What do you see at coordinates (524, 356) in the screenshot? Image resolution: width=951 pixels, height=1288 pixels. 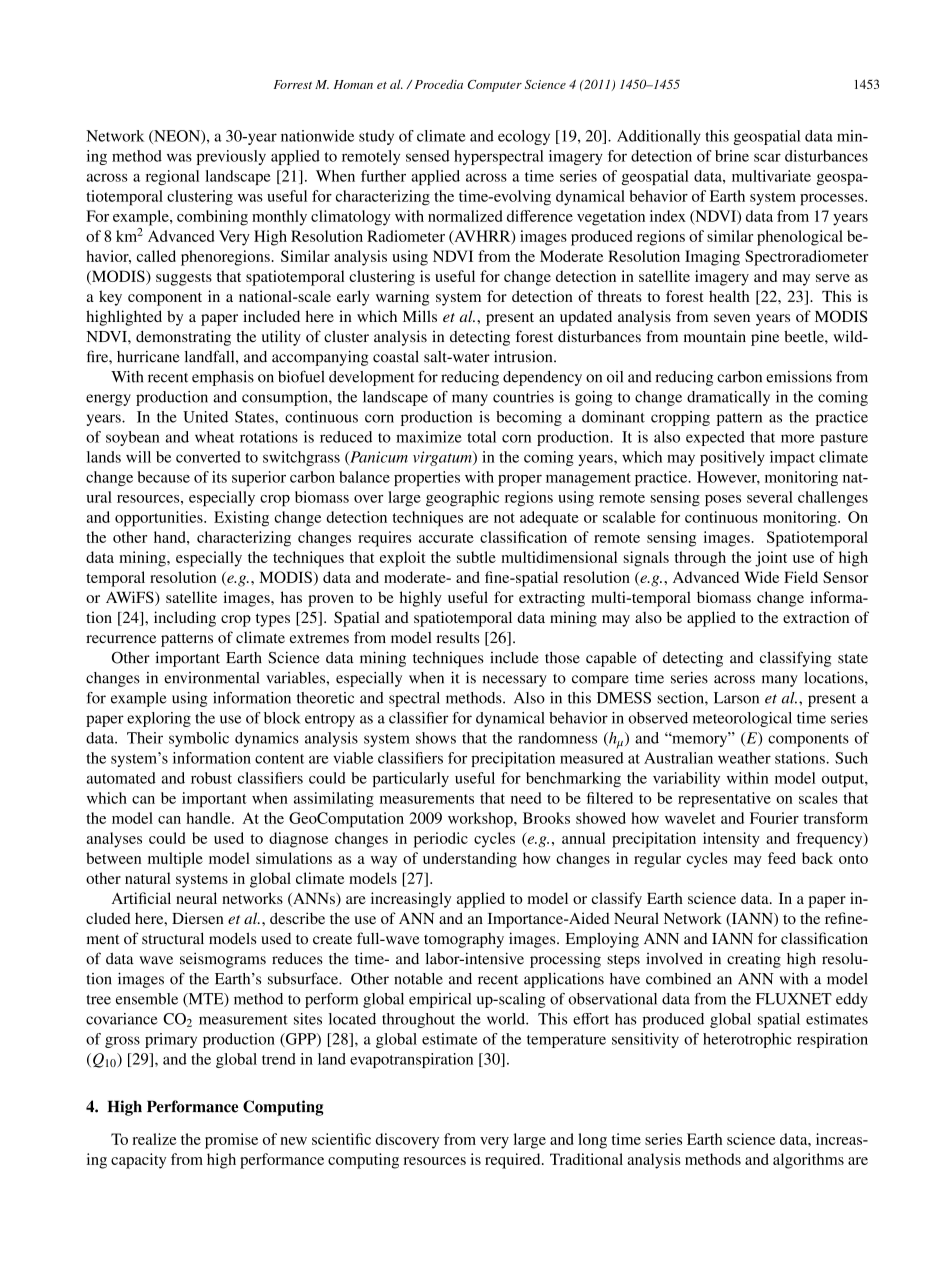 I see `intrusion` at bounding box center [524, 356].
